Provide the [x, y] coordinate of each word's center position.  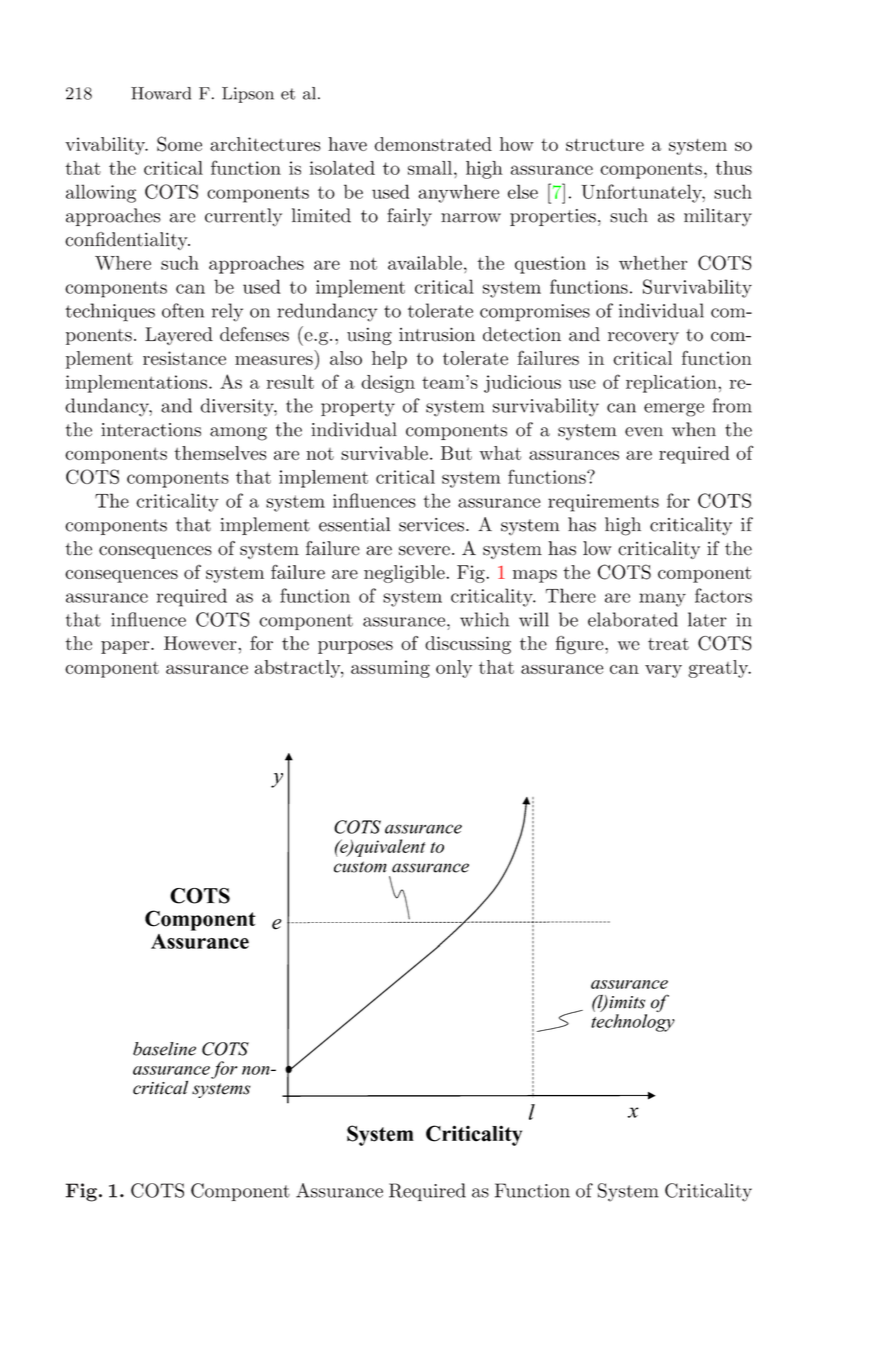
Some [179, 144]
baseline [164, 1049]
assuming [390, 669]
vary [663, 671]
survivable [384, 453]
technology [633, 1023]
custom [360, 867]
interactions [151, 430]
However [200, 643]
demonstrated [433, 144]
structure [605, 145]
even [644, 432]
